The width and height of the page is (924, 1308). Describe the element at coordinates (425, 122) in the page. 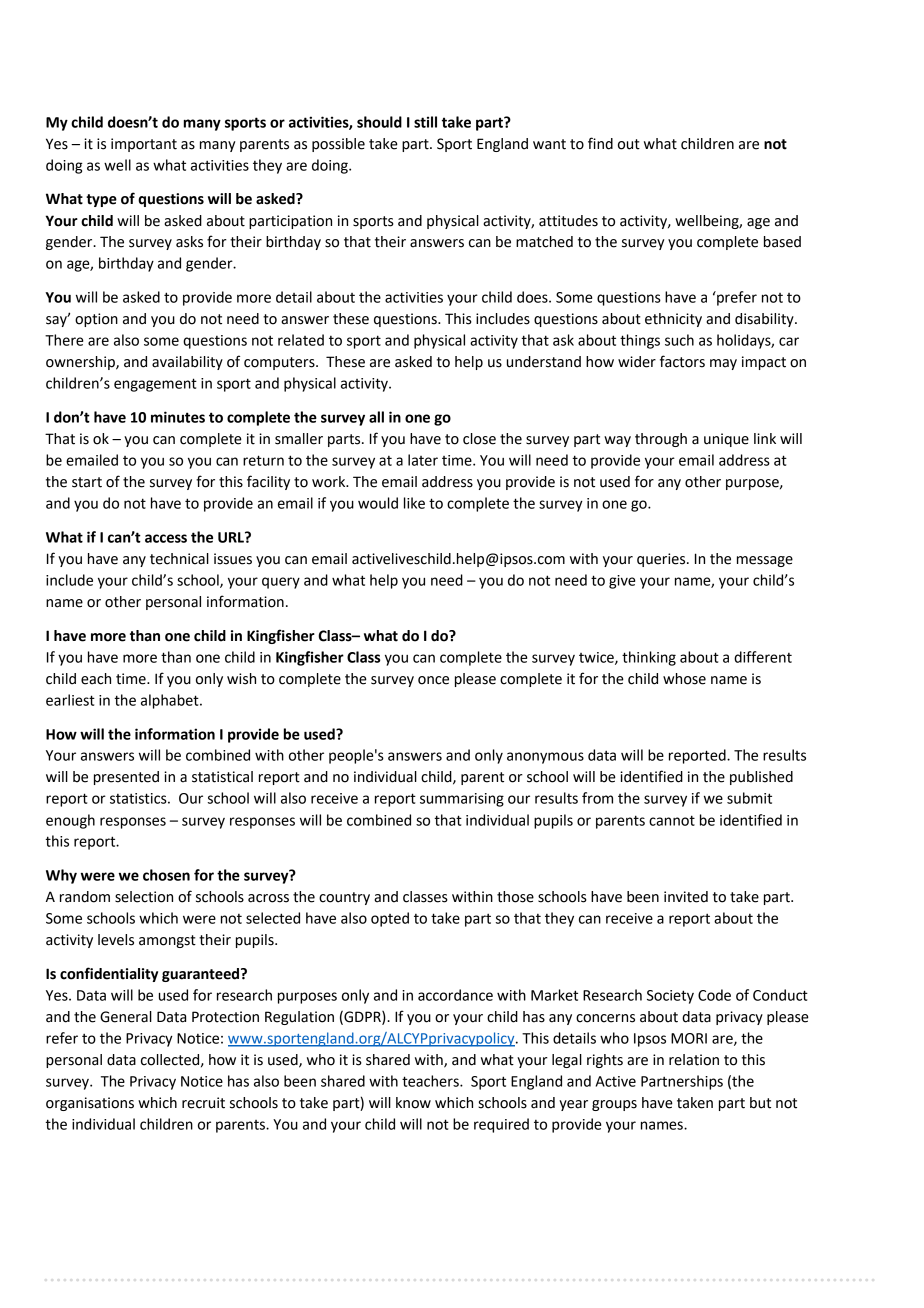

I see `still` at that location.
